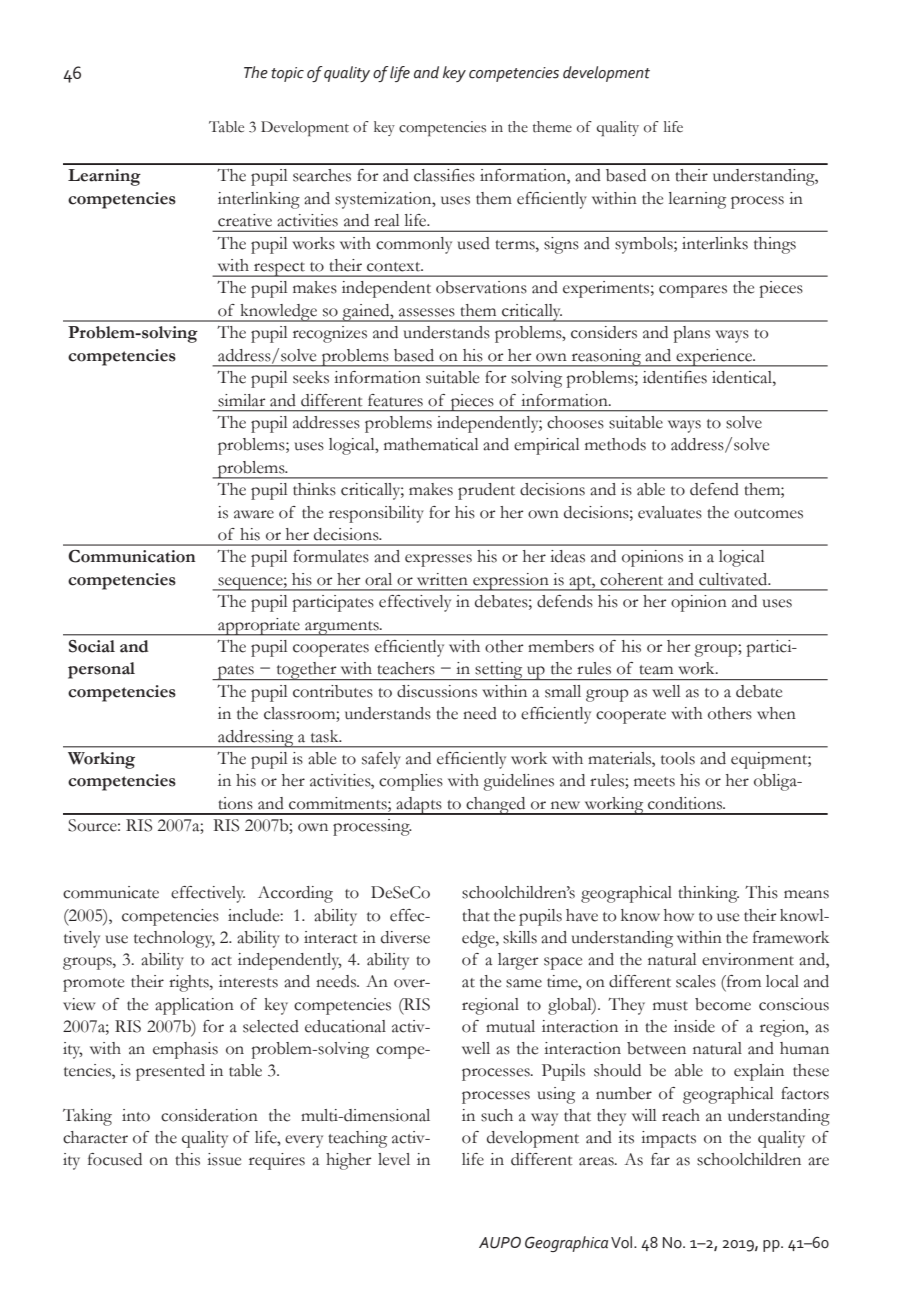 The image size is (924, 1314). Describe the element at coordinates (775, 245) in the screenshot. I see `things` at that location.
